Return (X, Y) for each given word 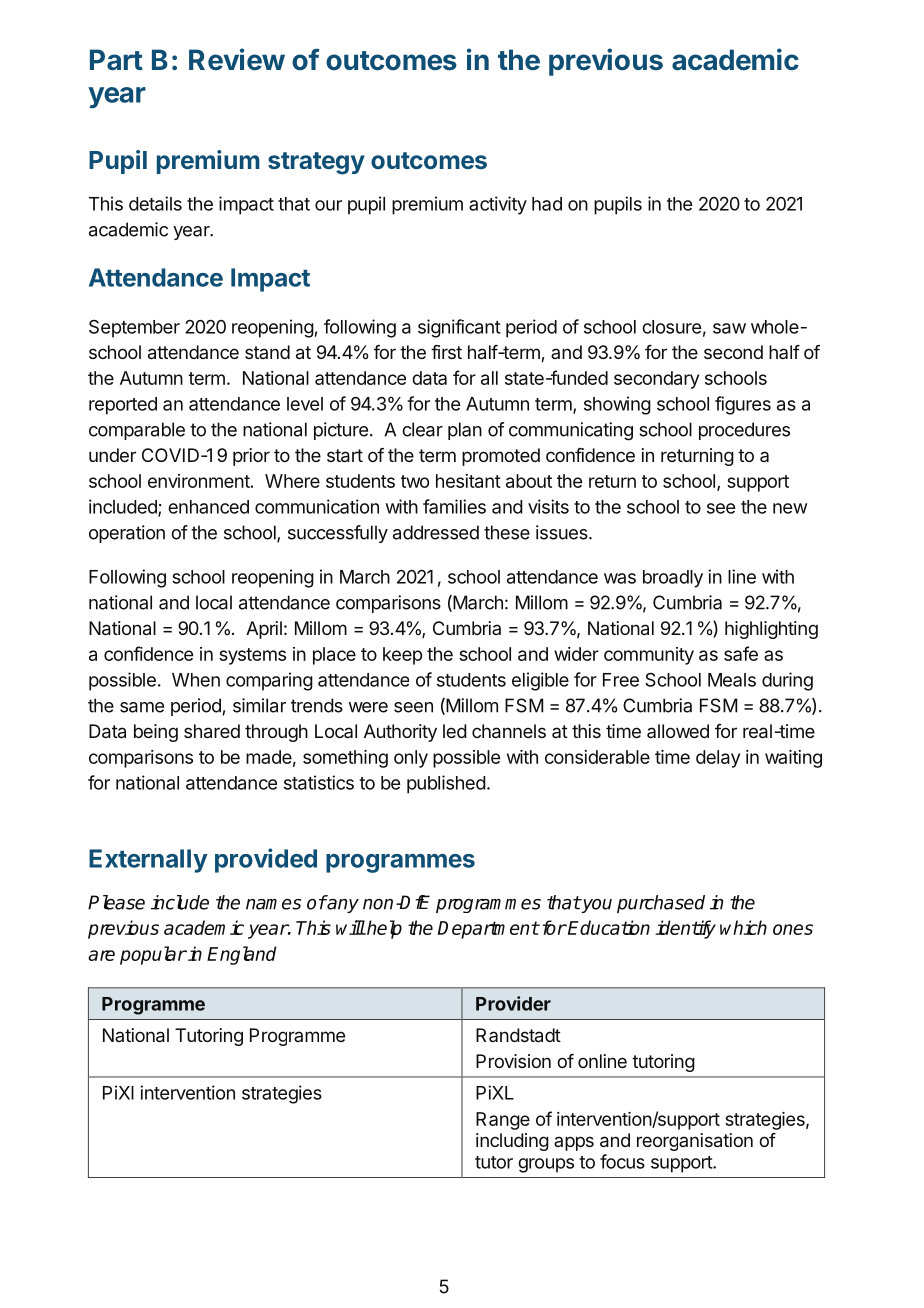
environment (199, 481)
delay (718, 759)
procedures (744, 431)
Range (503, 1121)
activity (498, 205)
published (446, 784)
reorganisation (695, 1142)
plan (465, 431)
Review (237, 59)
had (547, 204)
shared (212, 731)
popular (153, 955)
